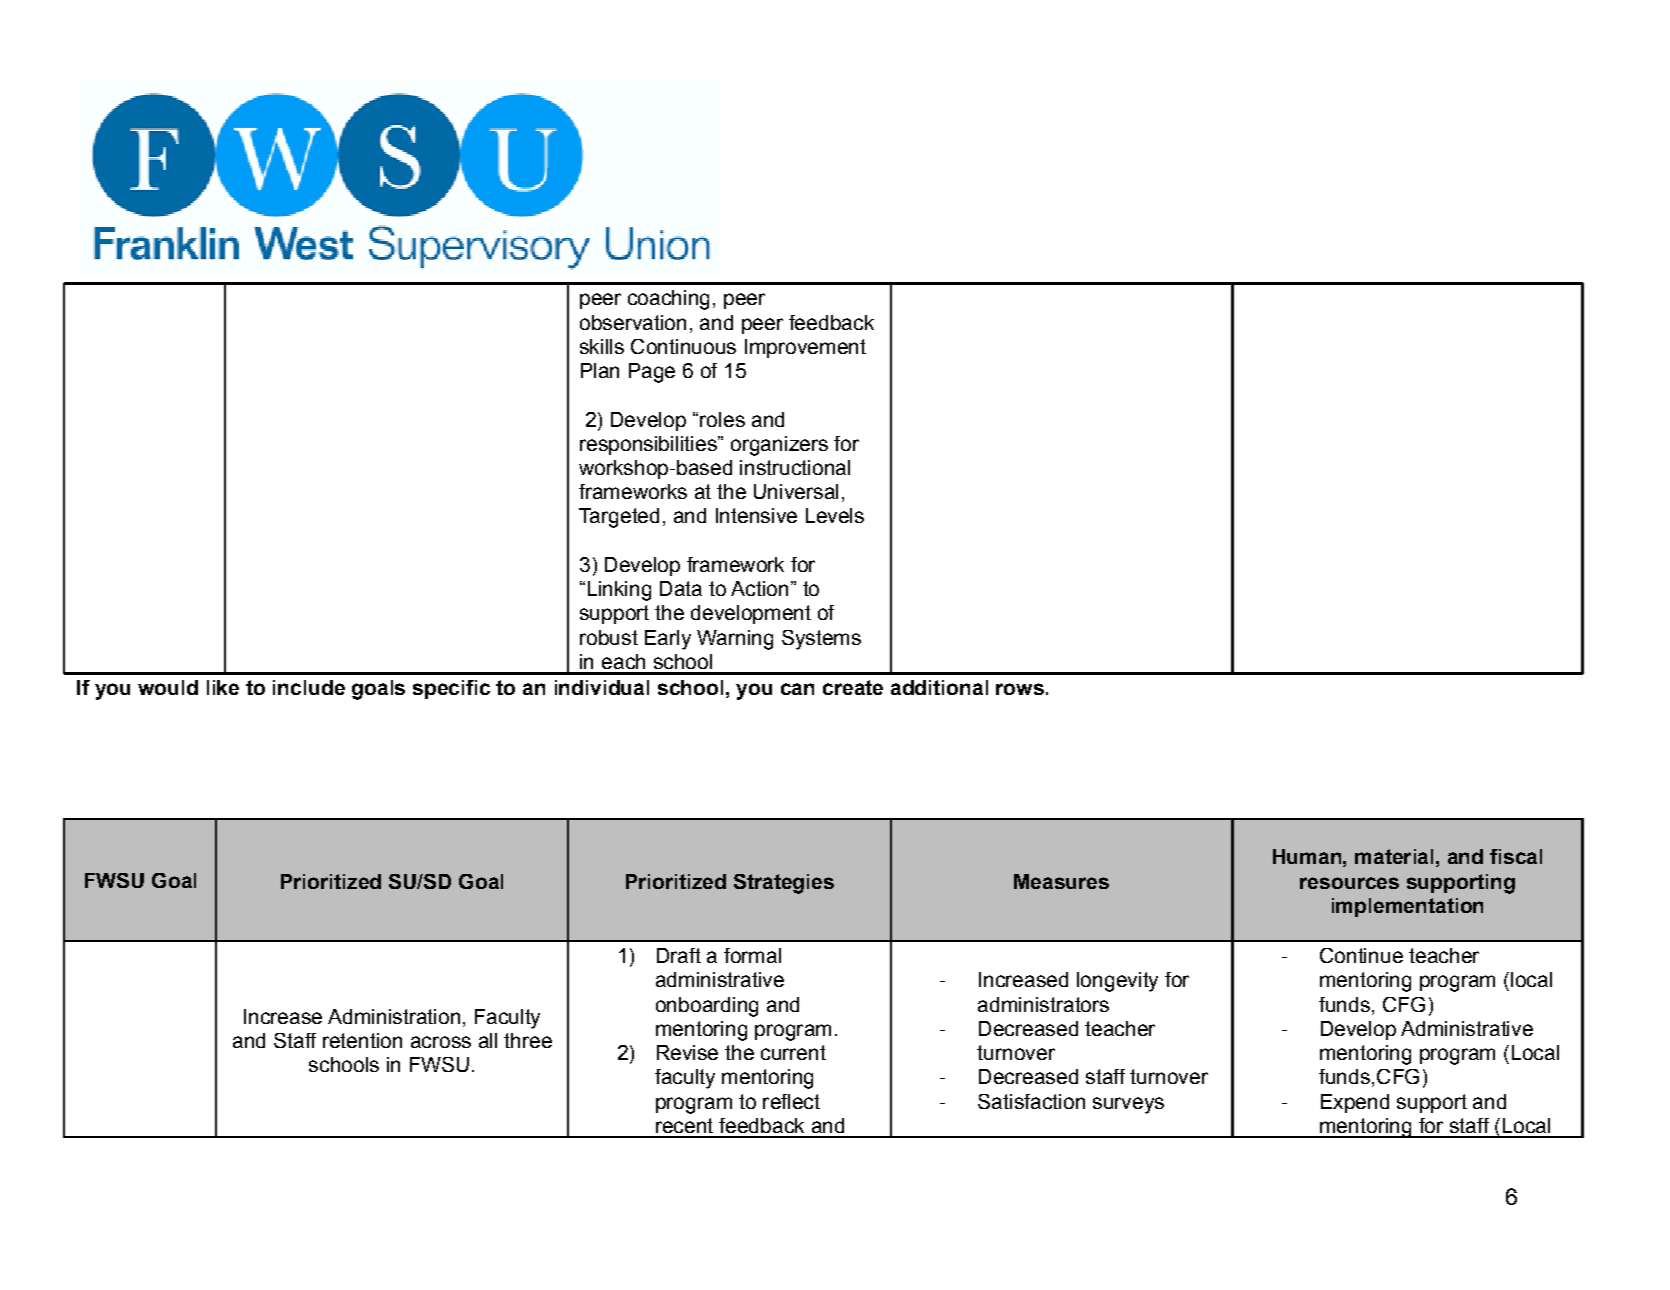 The width and height of the page is (1670, 1290). What do you see at coordinates (853, 687) in the page?
I see `create` at bounding box center [853, 687].
